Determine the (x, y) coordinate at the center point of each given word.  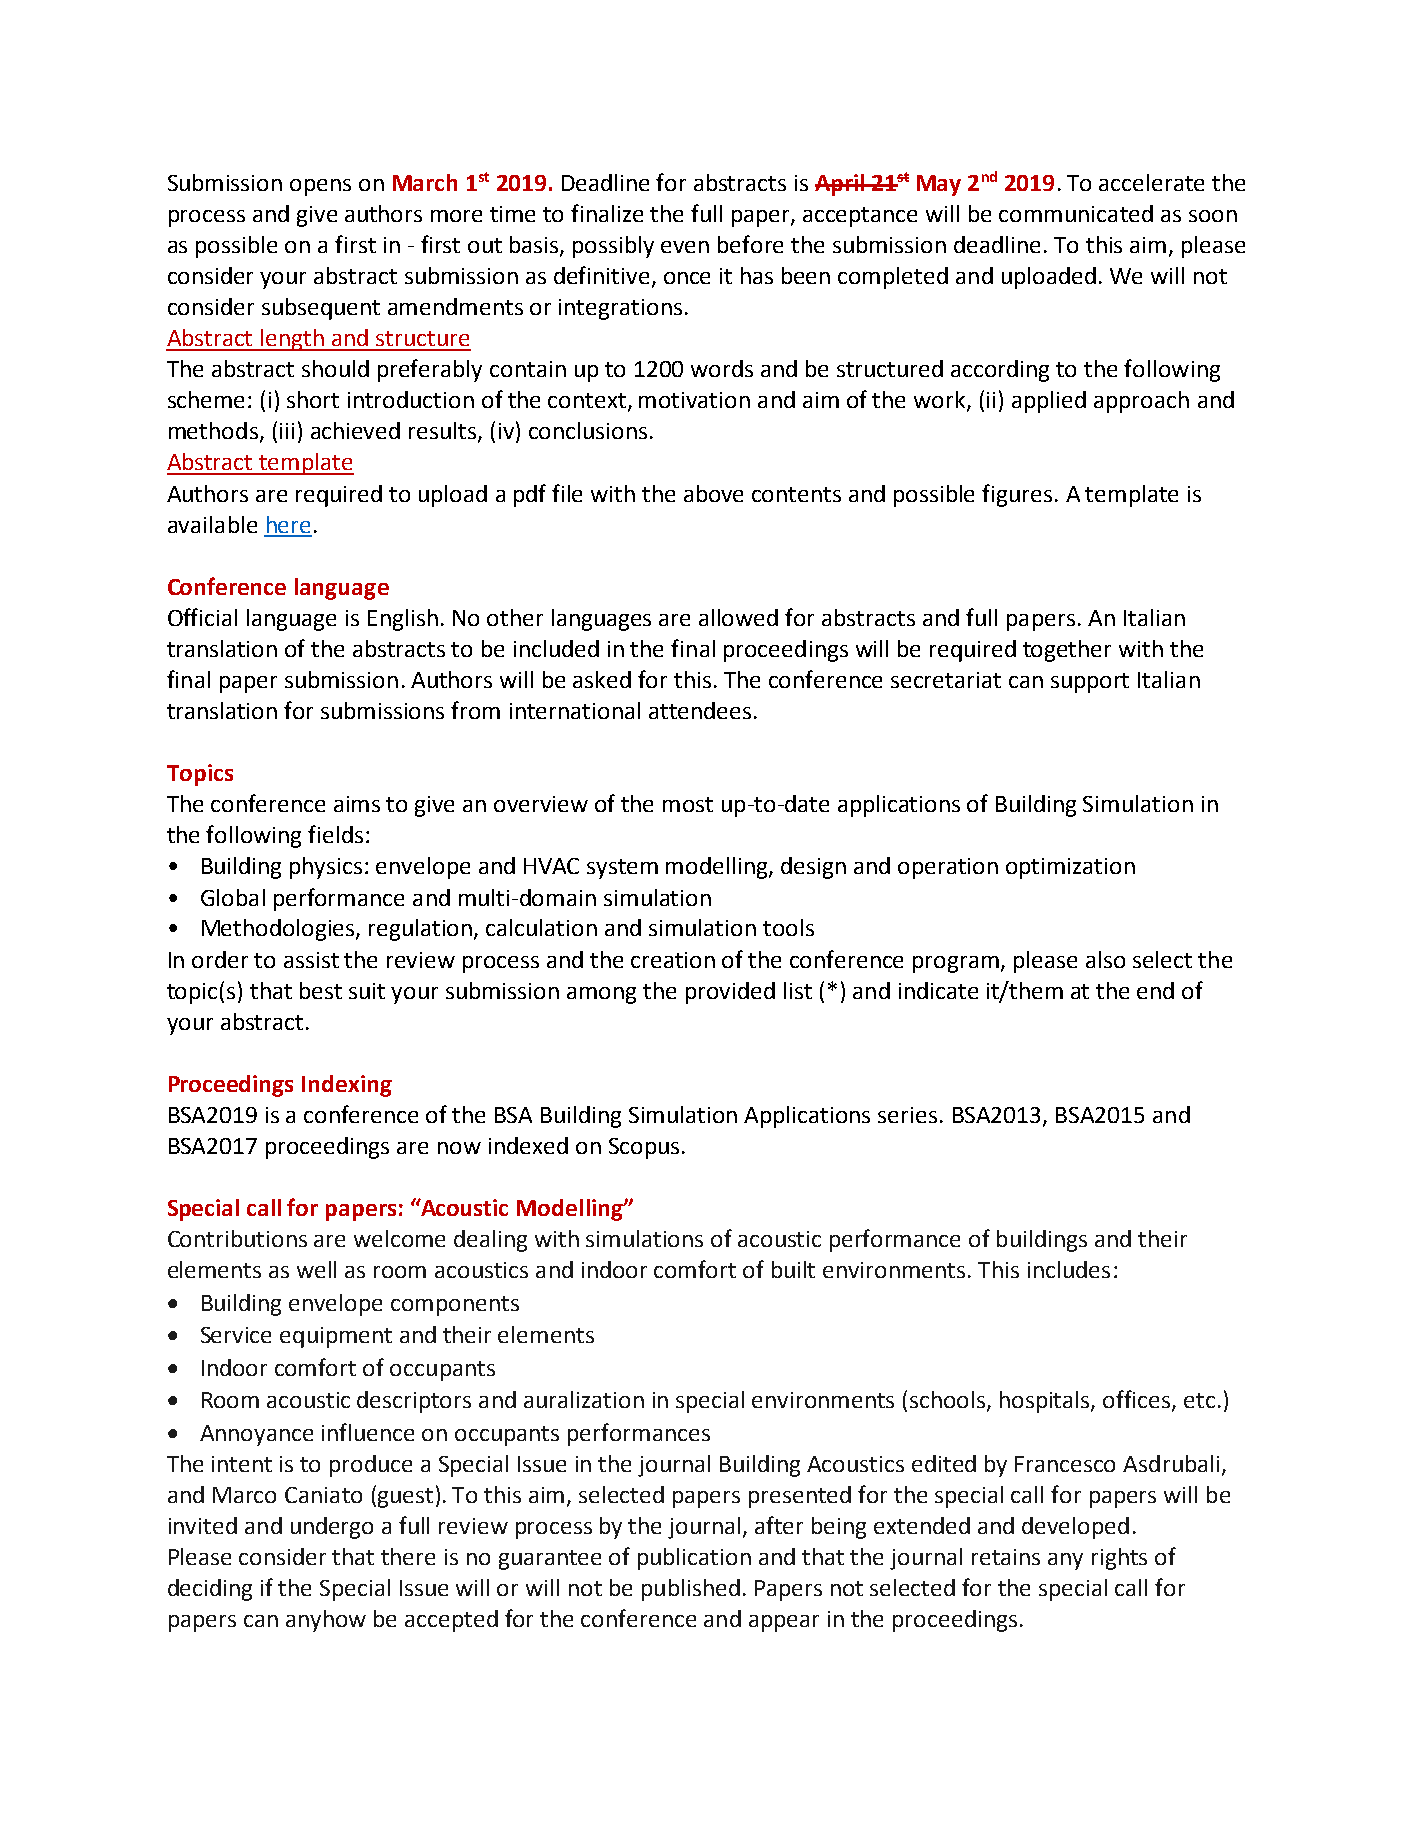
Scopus (644, 1148)
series (907, 1115)
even (685, 247)
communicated (1076, 213)
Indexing (347, 1086)
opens (320, 187)
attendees (700, 710)
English (403, 620)
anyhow (326, 1621)
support (1090, 683)
